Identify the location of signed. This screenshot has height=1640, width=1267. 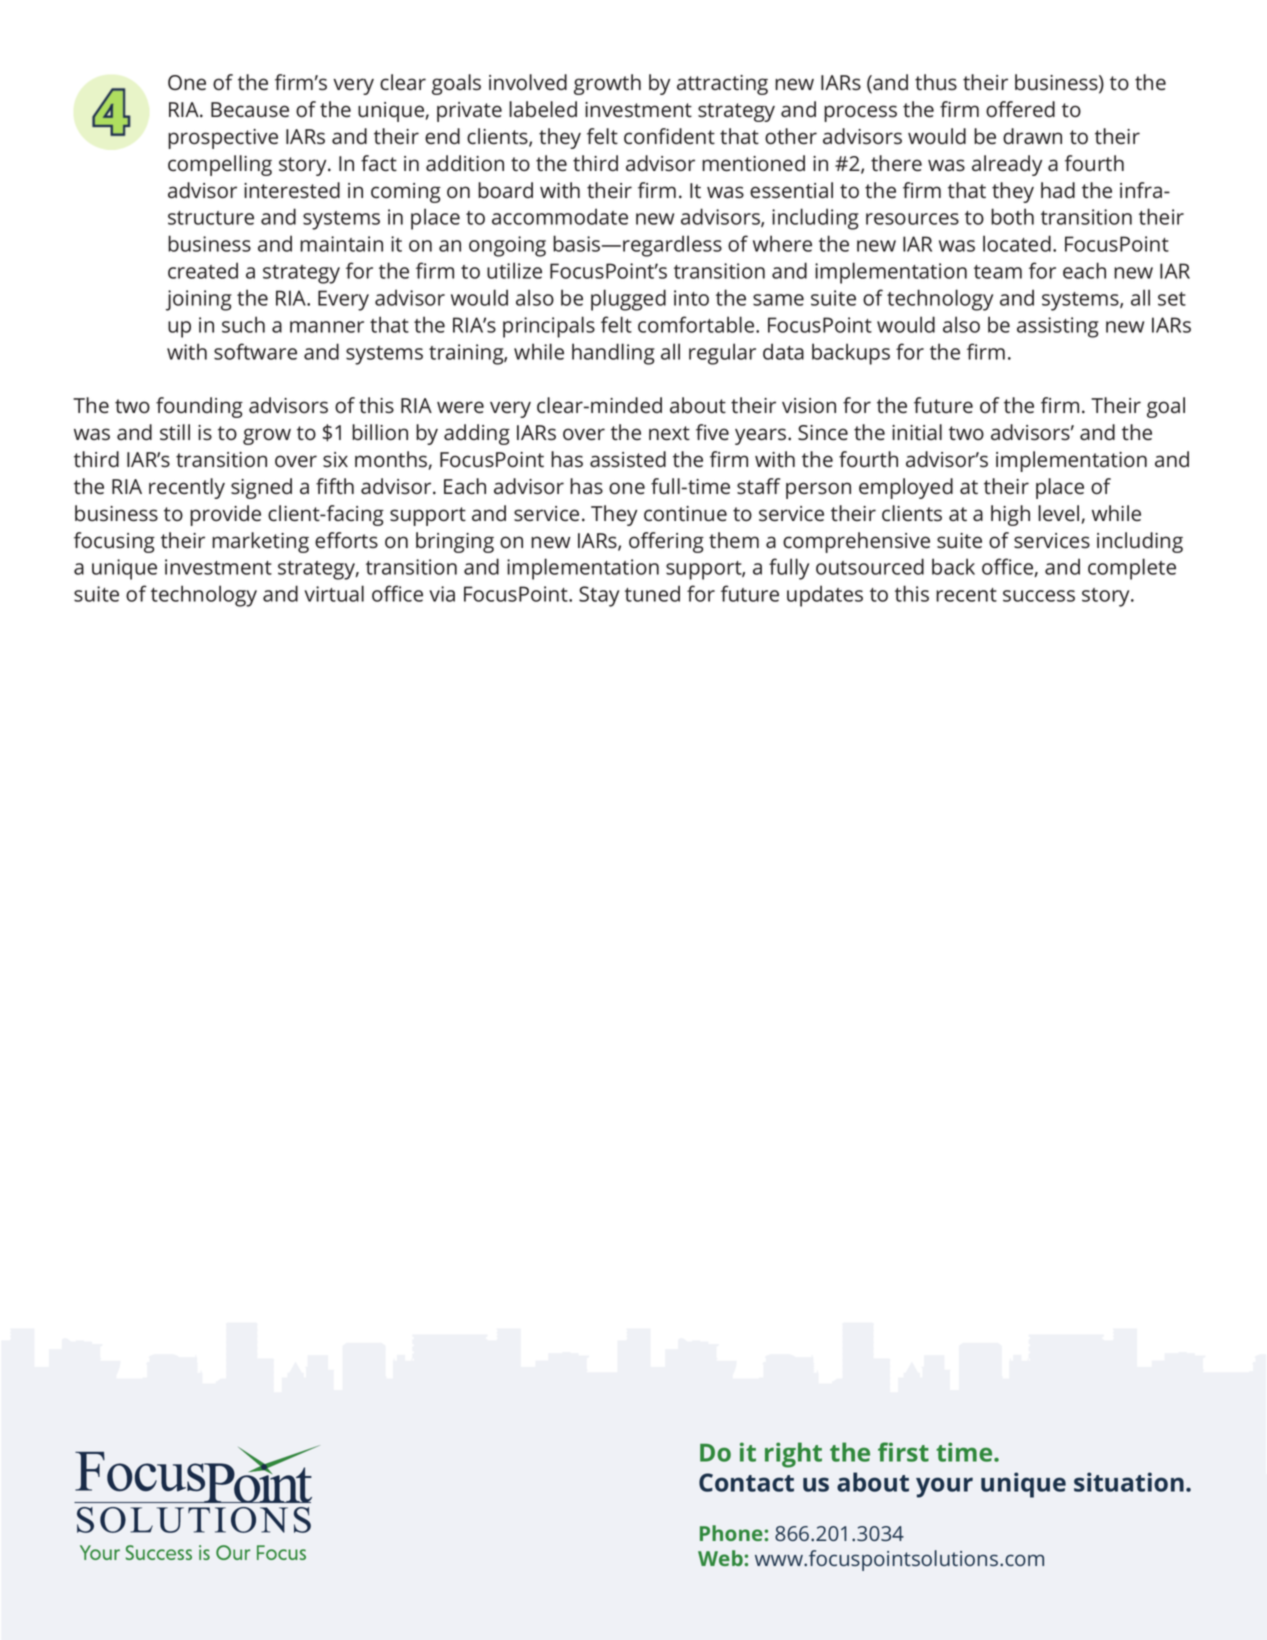
(261, 488).
